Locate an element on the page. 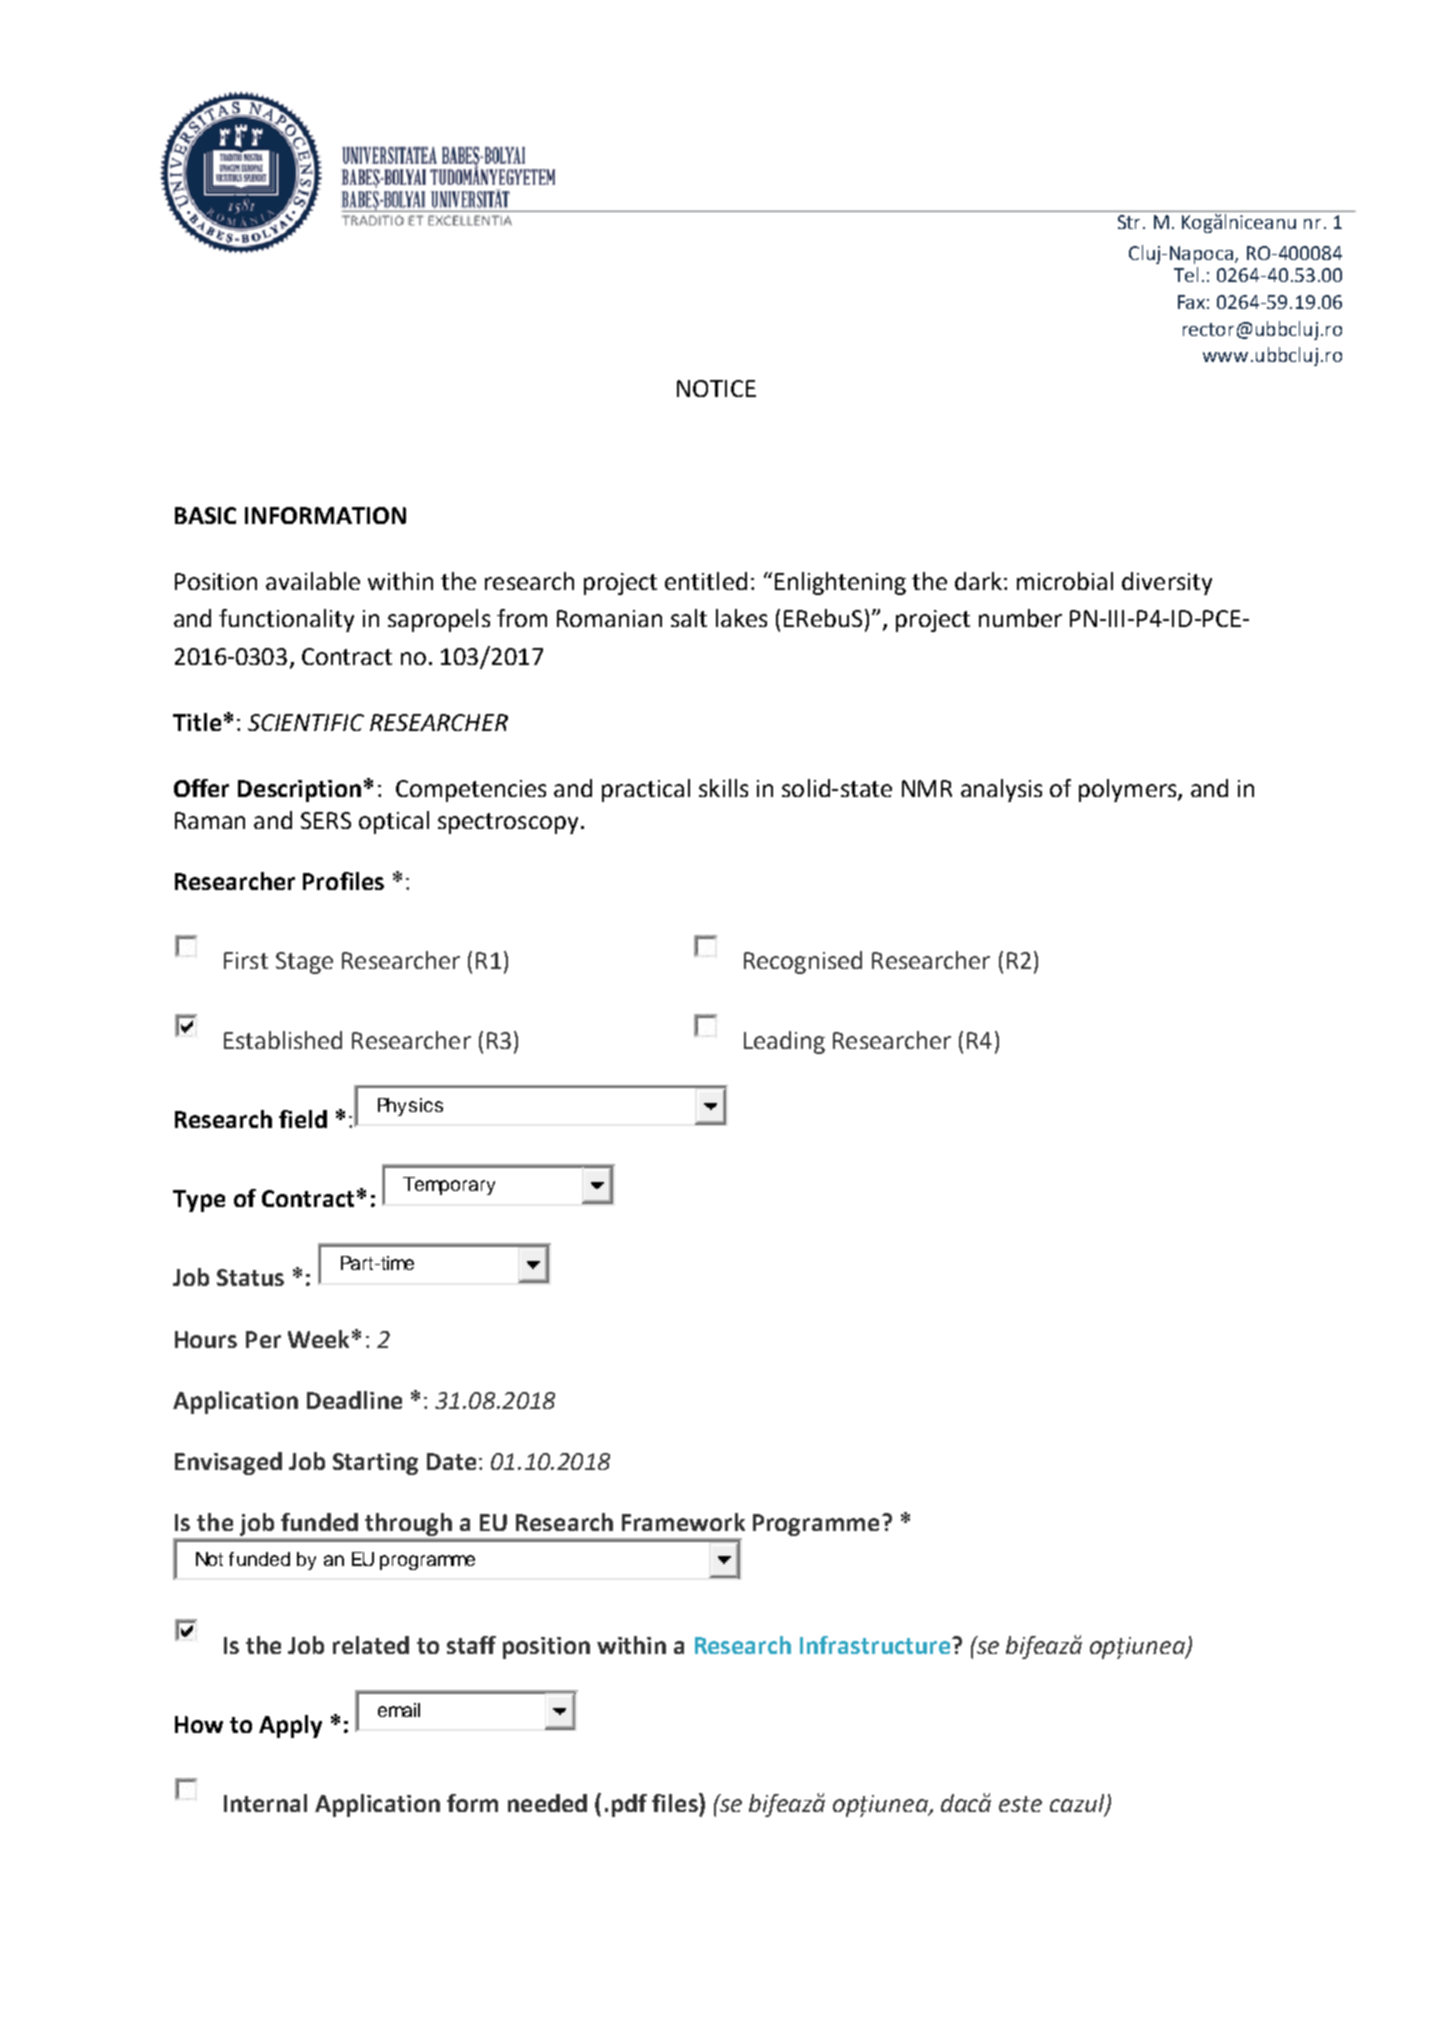 The height and width of the image is (2025, 1432). NOTICE is located at coordinates (716, 388).
